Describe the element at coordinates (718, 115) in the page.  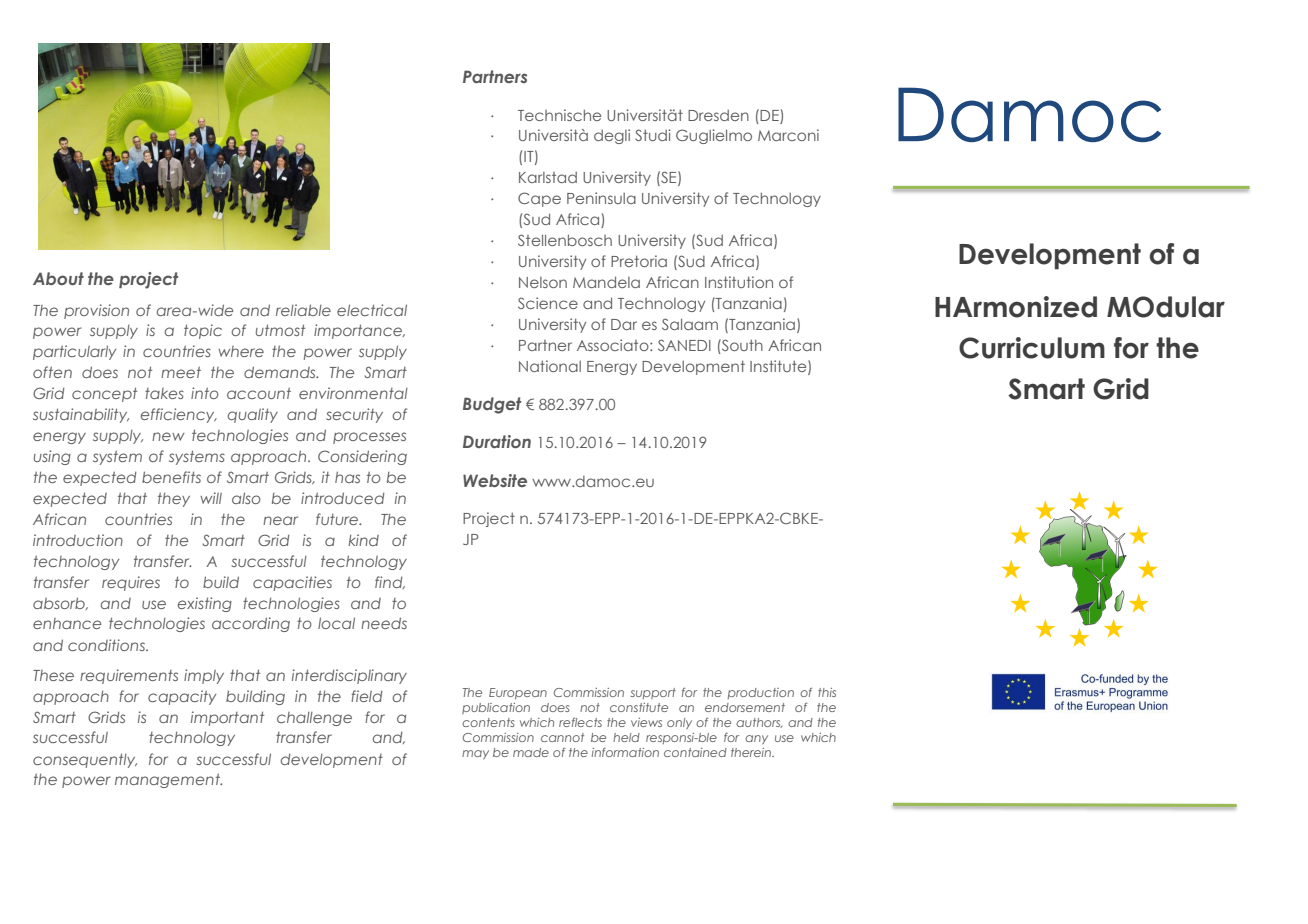
I see `Dresden` at that location.
